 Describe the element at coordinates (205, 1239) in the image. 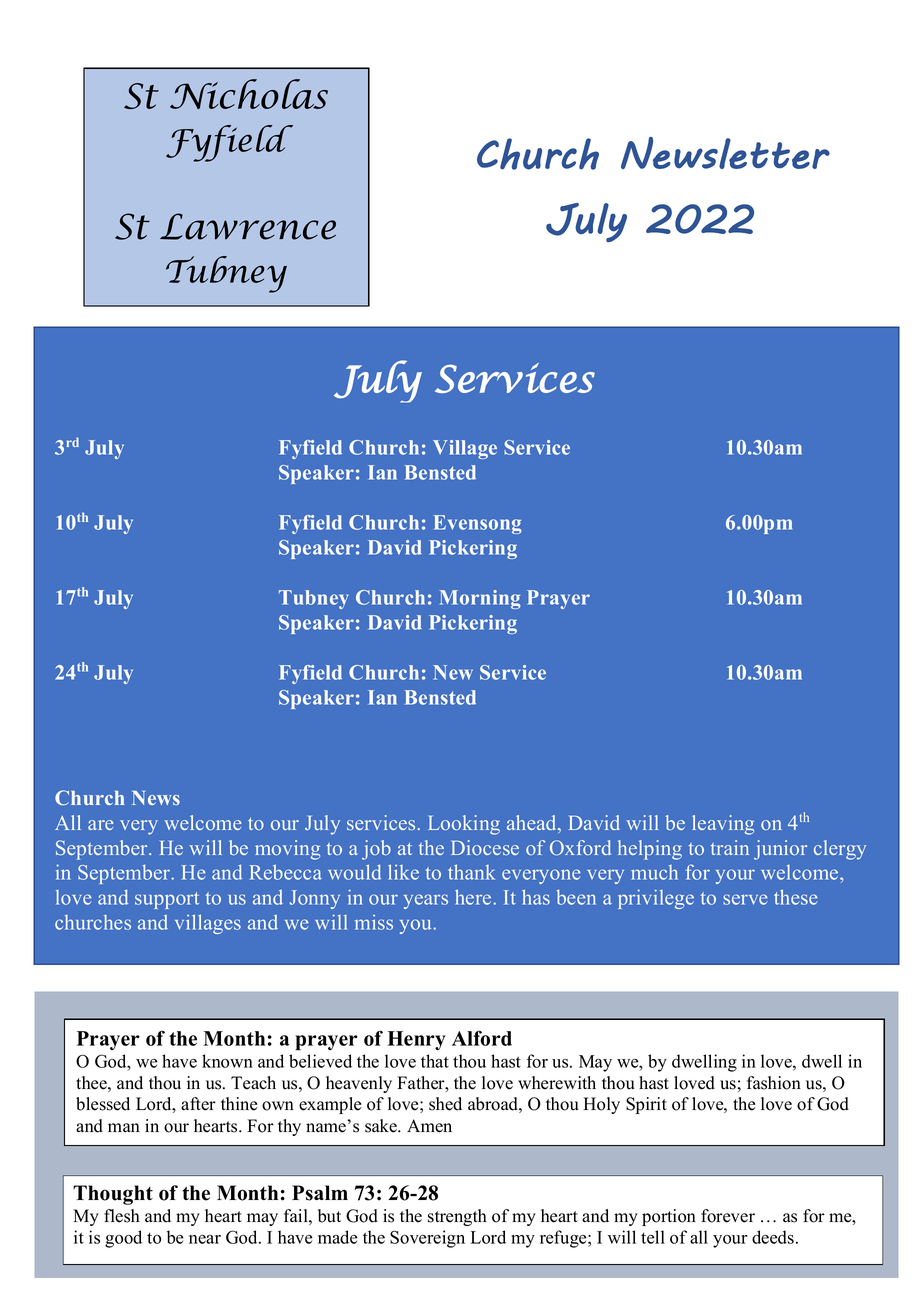

I see `near` at that location.
